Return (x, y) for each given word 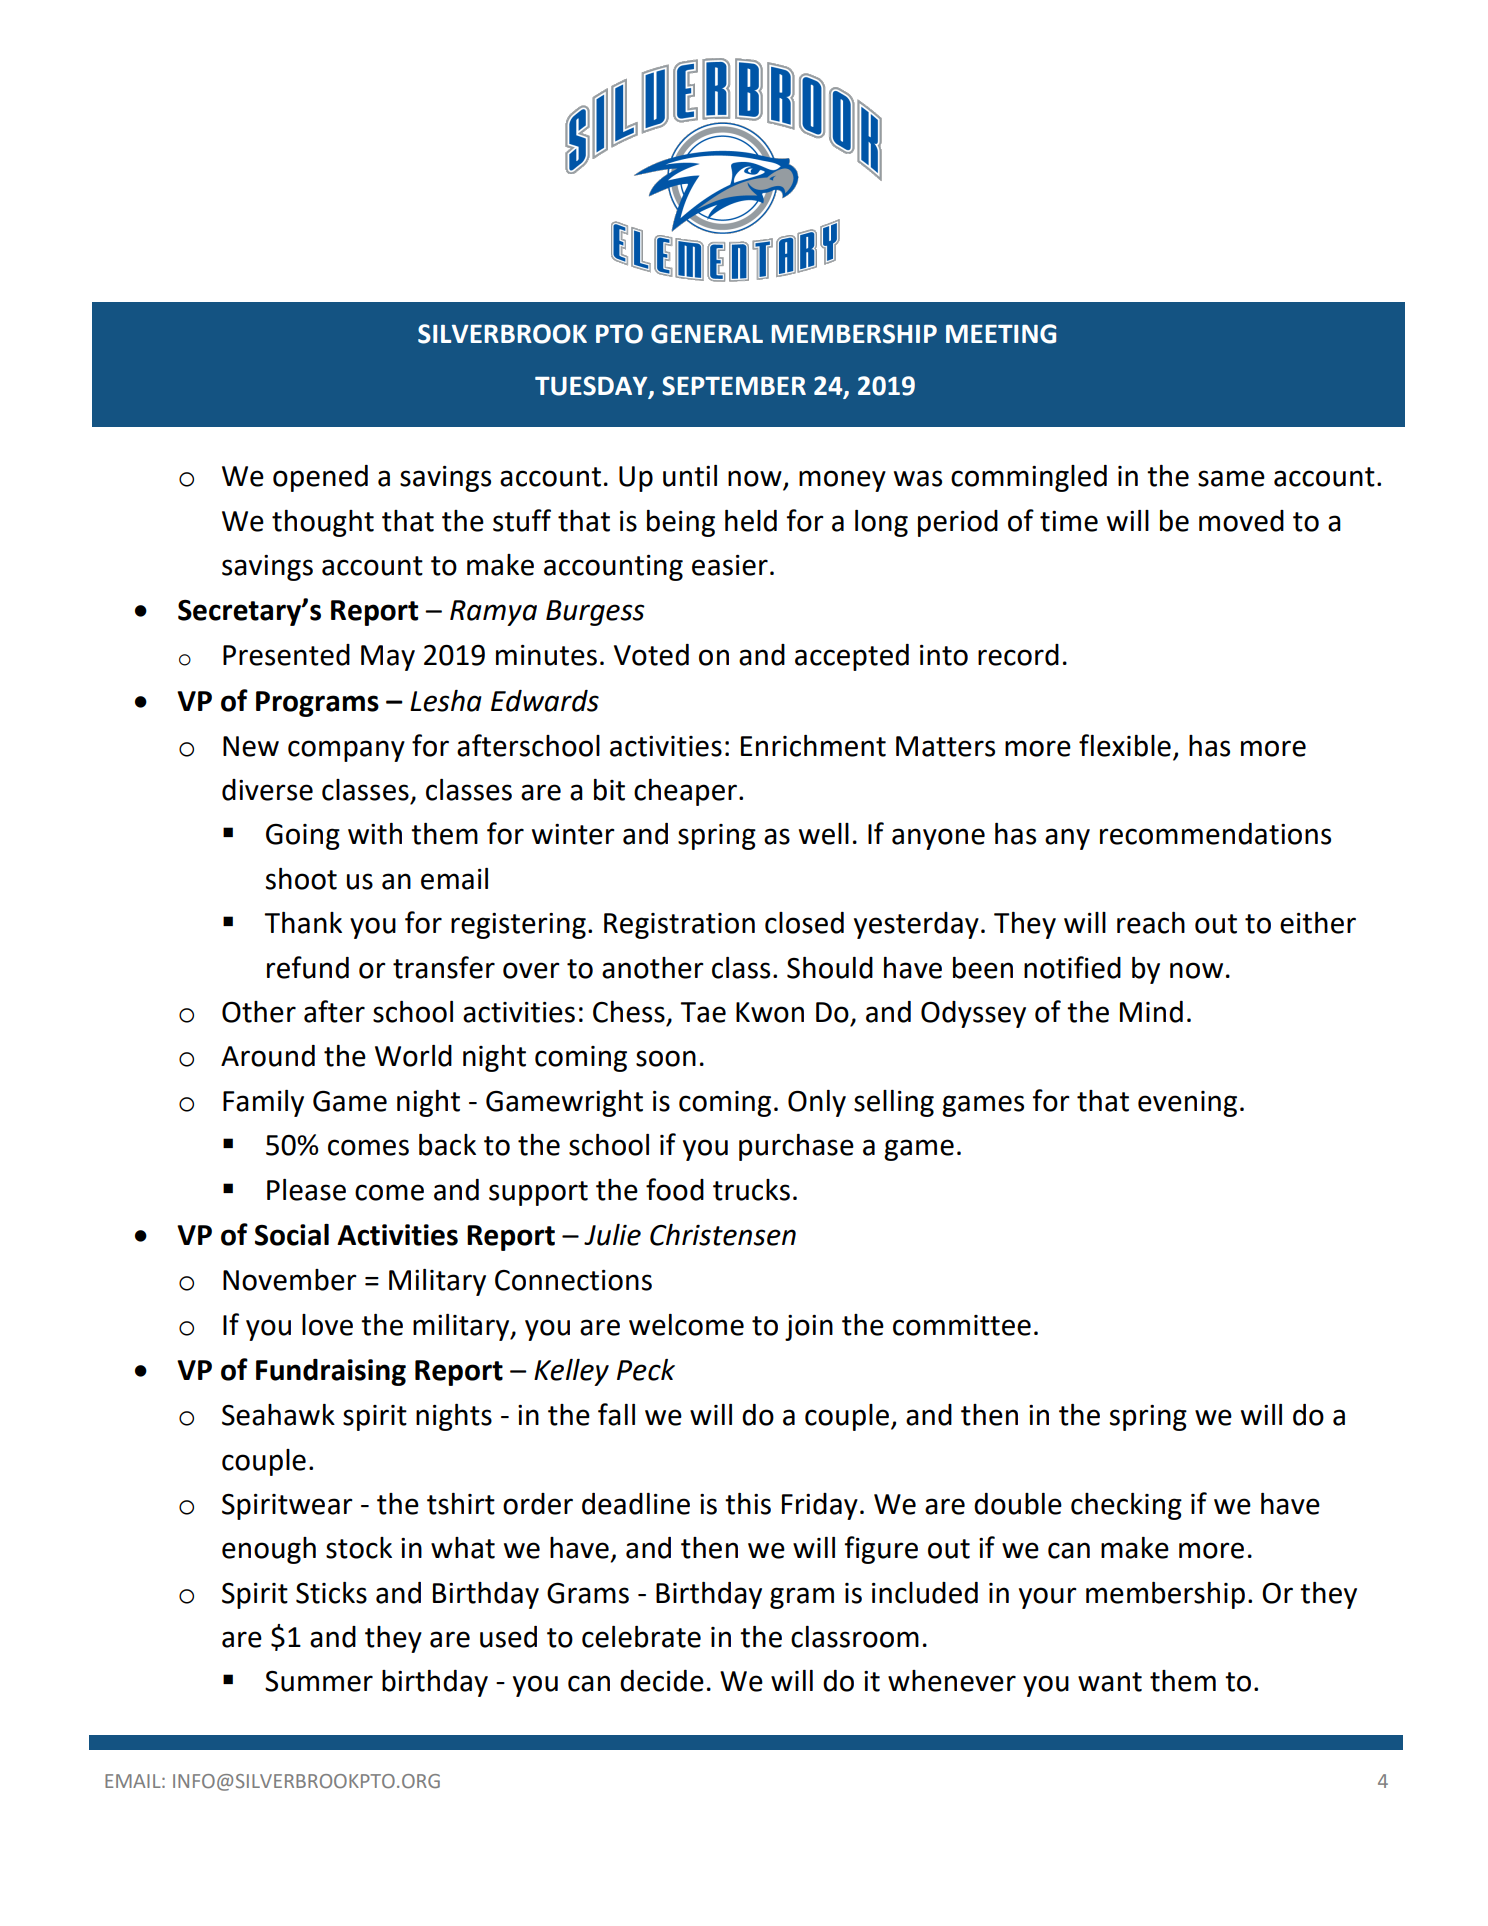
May (388, 658)
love (327, 1325)
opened (320, 478)
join (809, 1328)
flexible (1125, 745)
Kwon (770, 1012)
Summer (319, 1681)
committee (962, 1325)
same (1231, 478)
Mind (1151, 1012)
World (413, 1056)
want (1110, 1682)
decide (662, 1681)
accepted (852, 657)
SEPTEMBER (734, 386)
